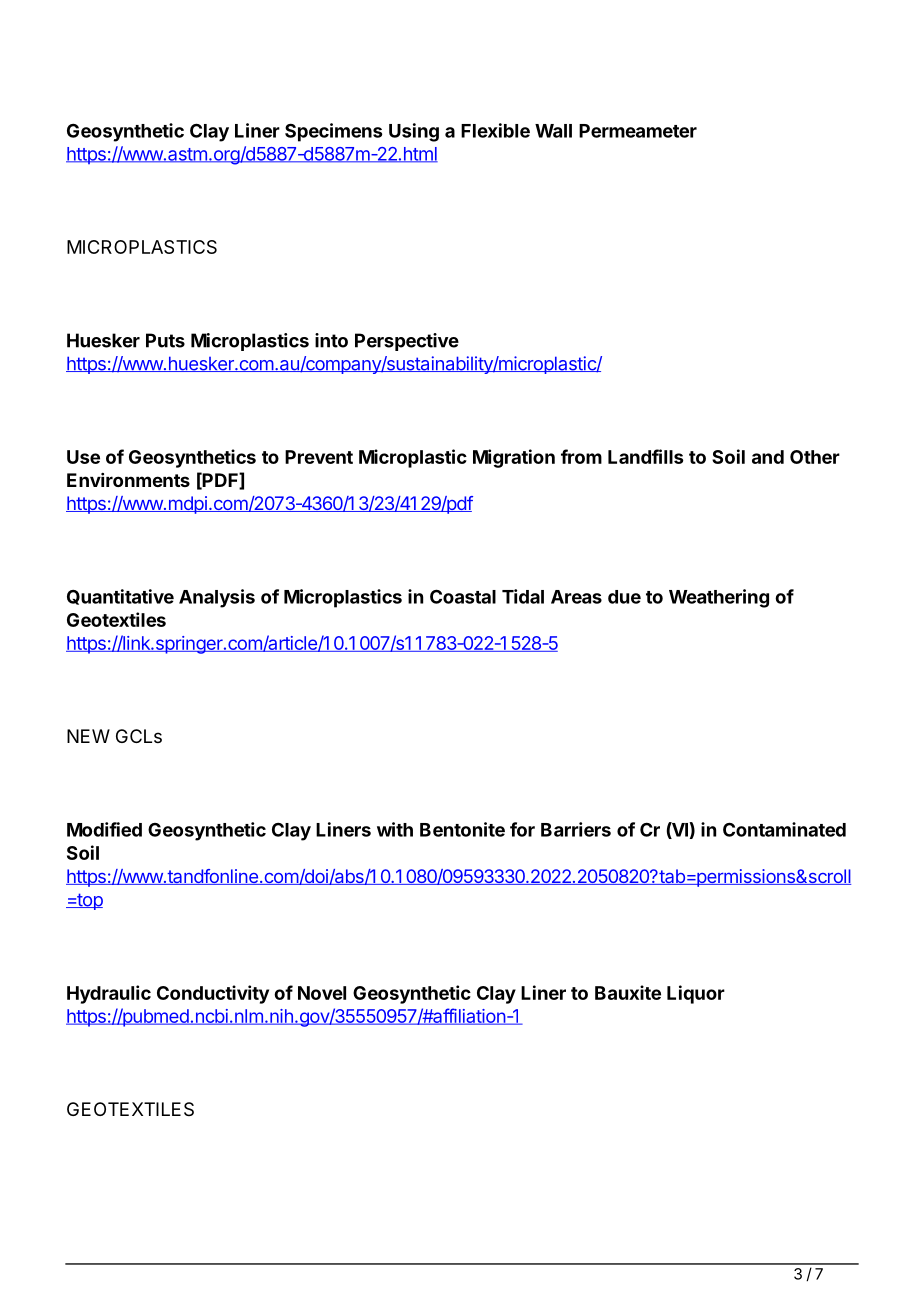 The height and width of the image is (1308, 924). I want to click on Analysis, so click(217, 598).
